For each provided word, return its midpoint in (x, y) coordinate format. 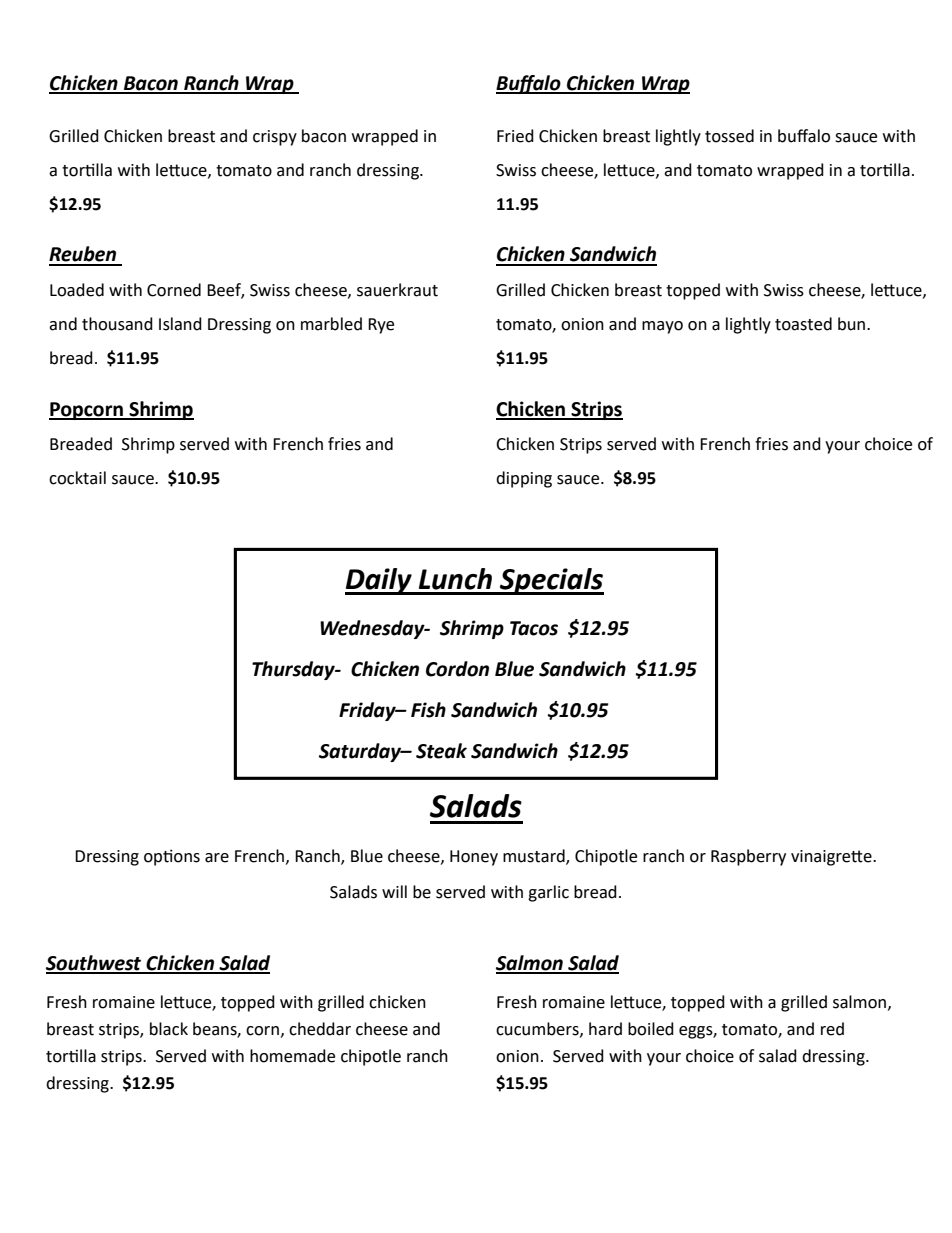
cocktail (77, 478)
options (172, 857)
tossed (729, 136)
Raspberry (748, 857)
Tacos (534, 628)
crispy (275, 138)
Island (180, 324)
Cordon (457, 669)
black (169, 1029)
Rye (381, 326)
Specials (551, 581)
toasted (803, 324)
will (394, 891)
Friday (368, 711)
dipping (524, 479)
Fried (515, 136)
